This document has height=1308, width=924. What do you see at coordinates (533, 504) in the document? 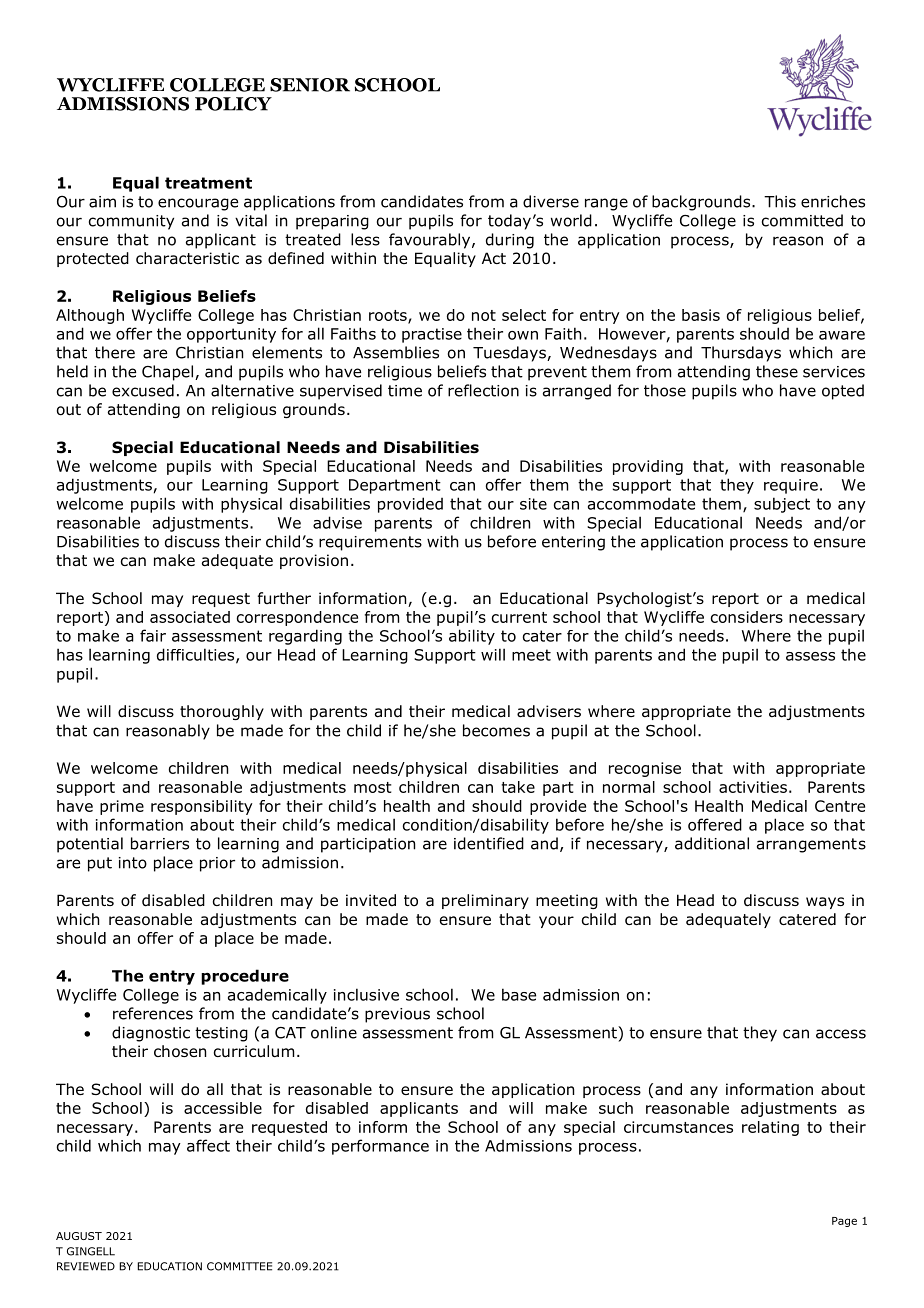
I see `site` at bounding box center [533, 504].
